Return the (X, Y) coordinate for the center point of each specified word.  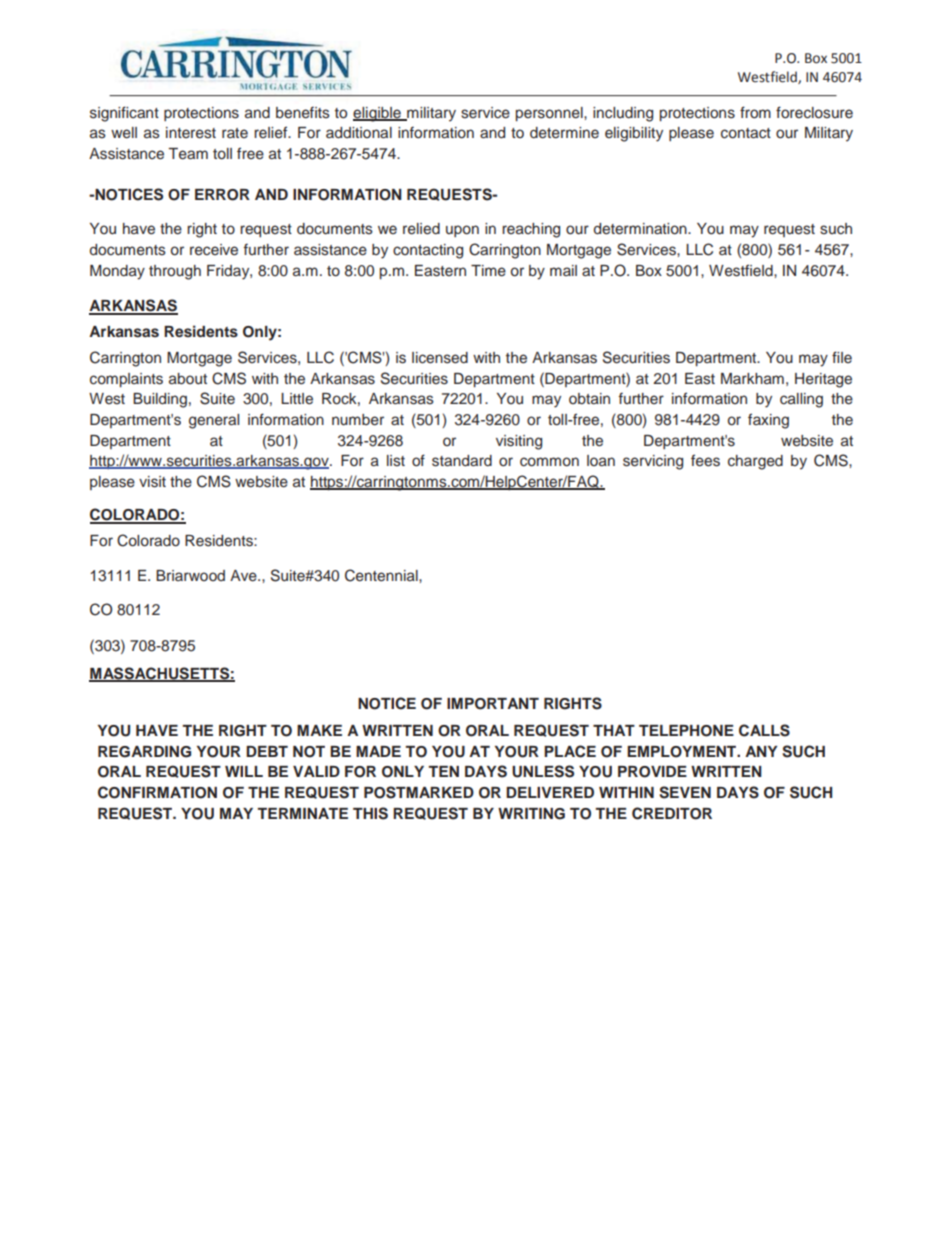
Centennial (382, 575)
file (842, 357)
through (175, 272)
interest (191, 133)
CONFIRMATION (157, 792)
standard (462, 461)
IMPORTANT (493, 704)
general (214, 421)
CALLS (764, 730)
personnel (550, 114)
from (755, 112)
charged (755, 462)
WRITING (531, 814)
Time (488, 271)
